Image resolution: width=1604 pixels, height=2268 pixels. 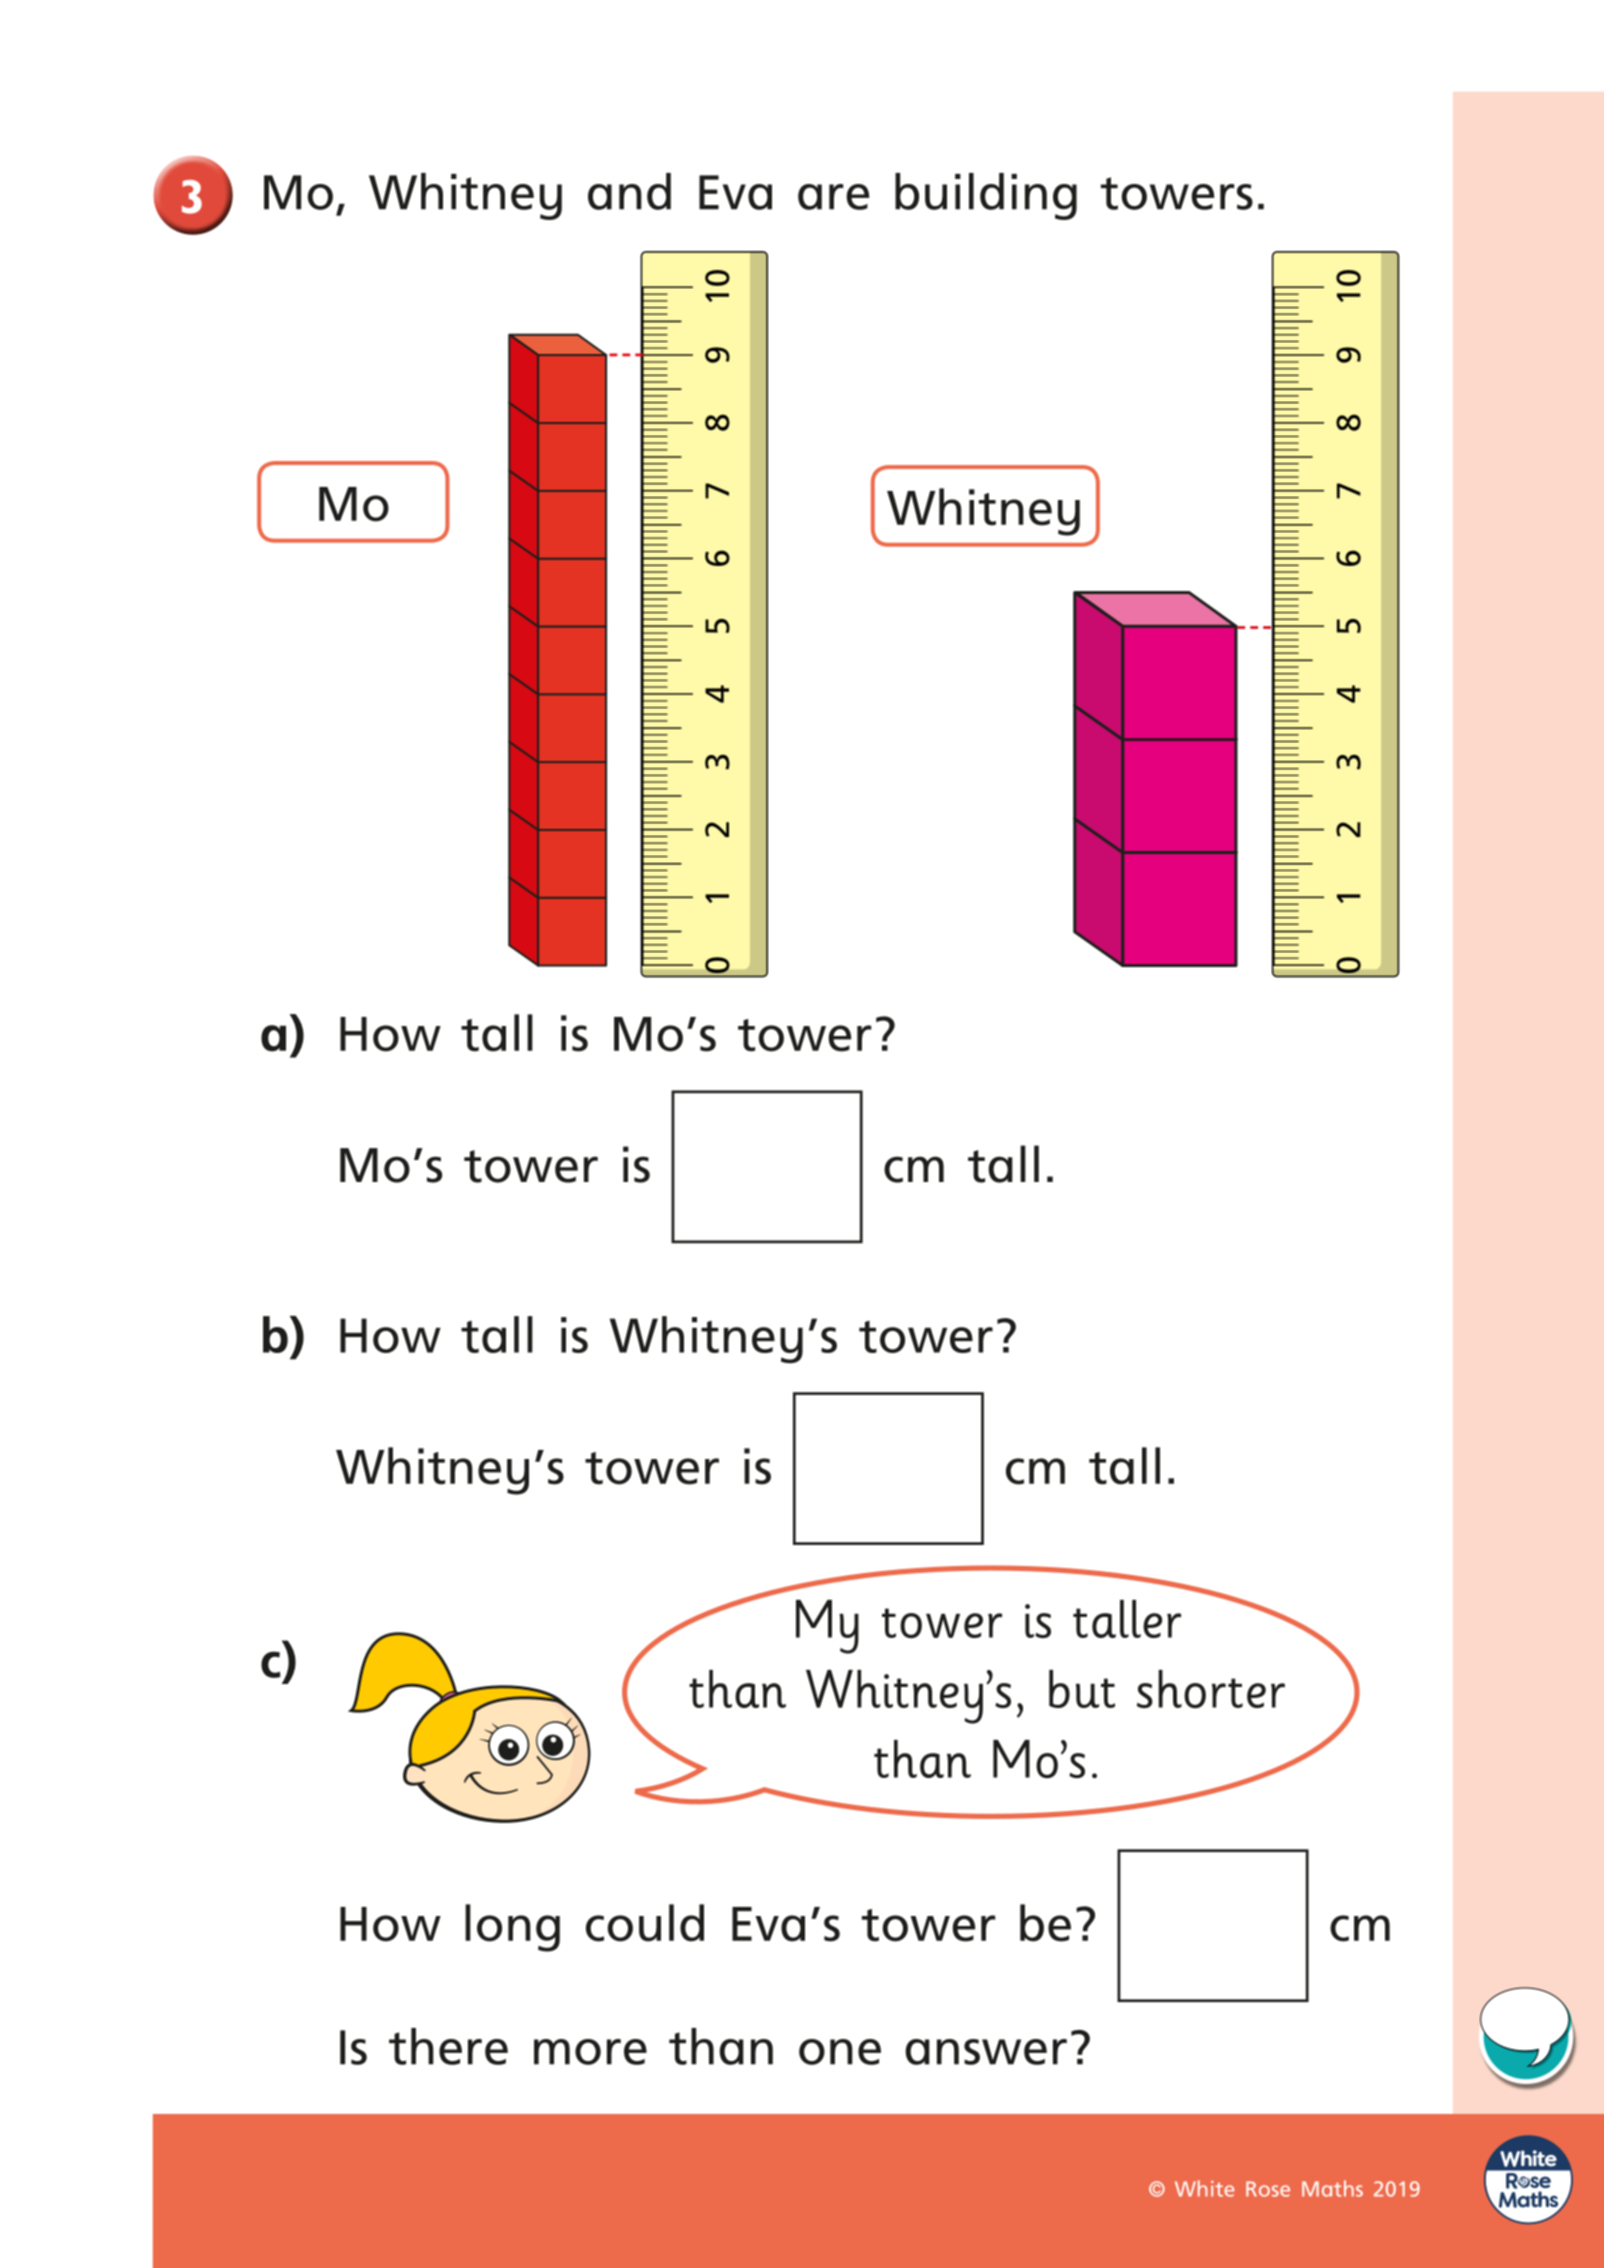 I want to click on are, so click(x=833, y=197).
